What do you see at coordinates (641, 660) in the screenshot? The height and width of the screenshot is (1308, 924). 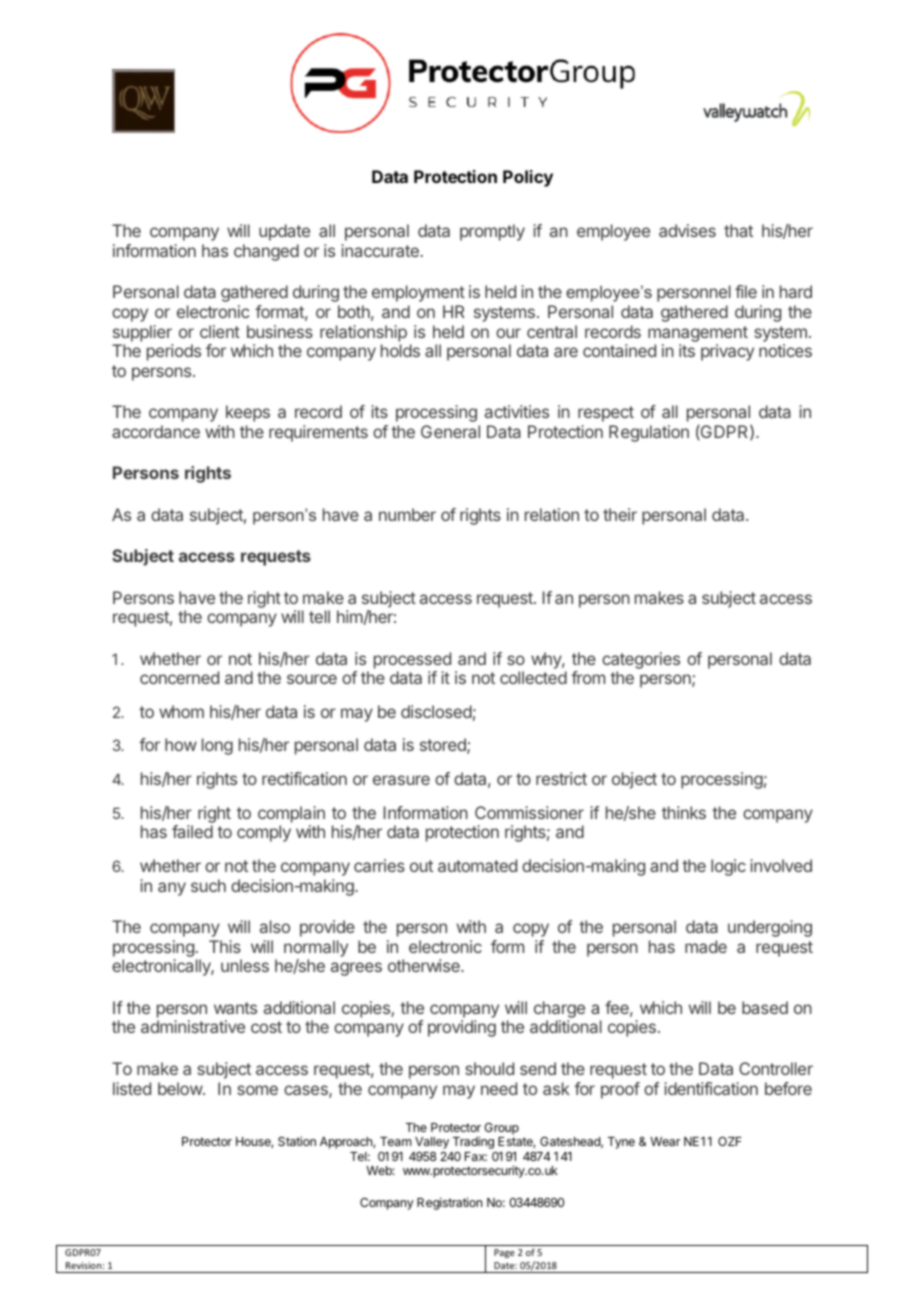 I see `categories` at bounding box center [641, 660].
